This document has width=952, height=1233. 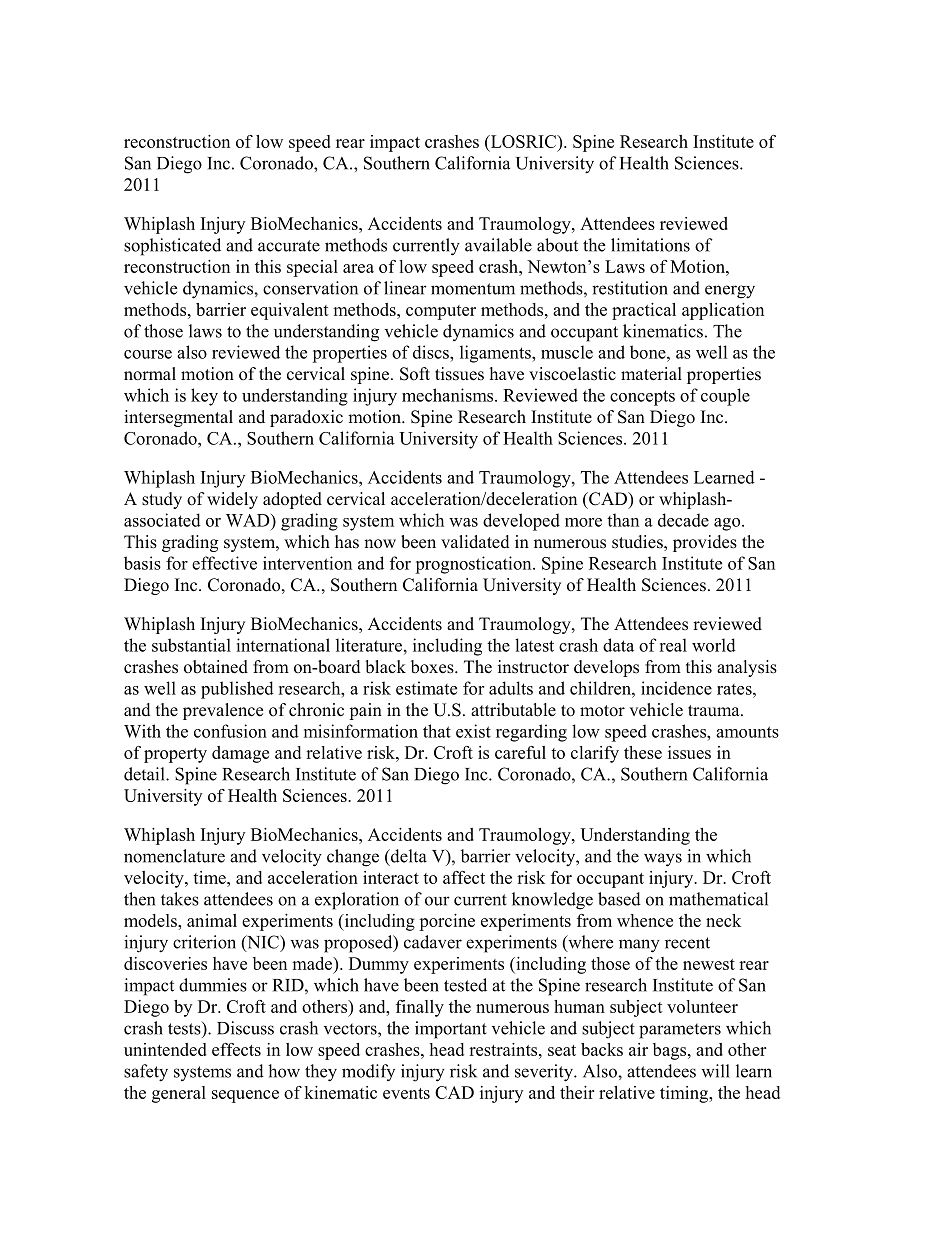 What do you see at coordinates (475, 542) in the document?
I see `validated` at bounding box center [475, 542].
